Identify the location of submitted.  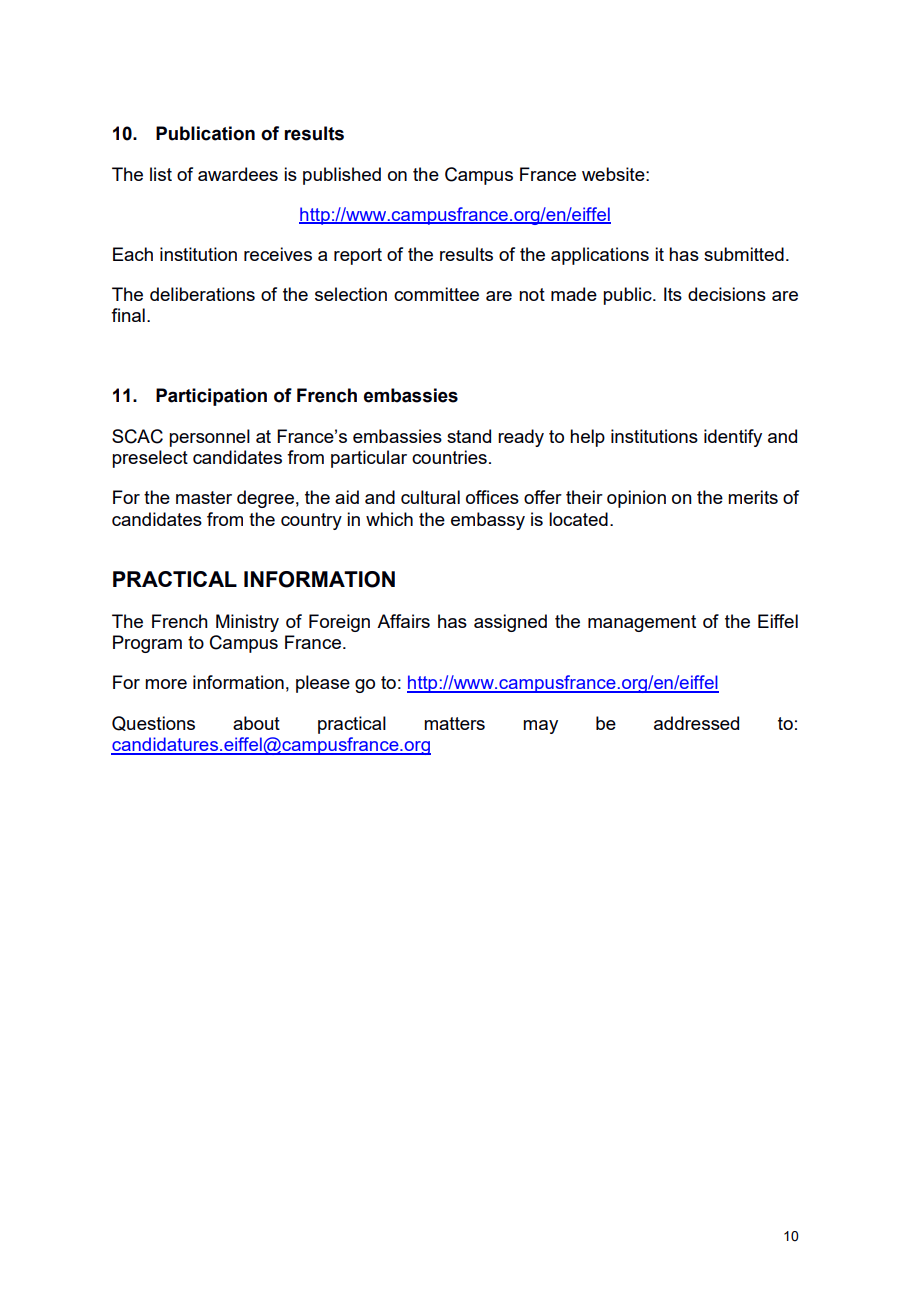
(744, 254).
